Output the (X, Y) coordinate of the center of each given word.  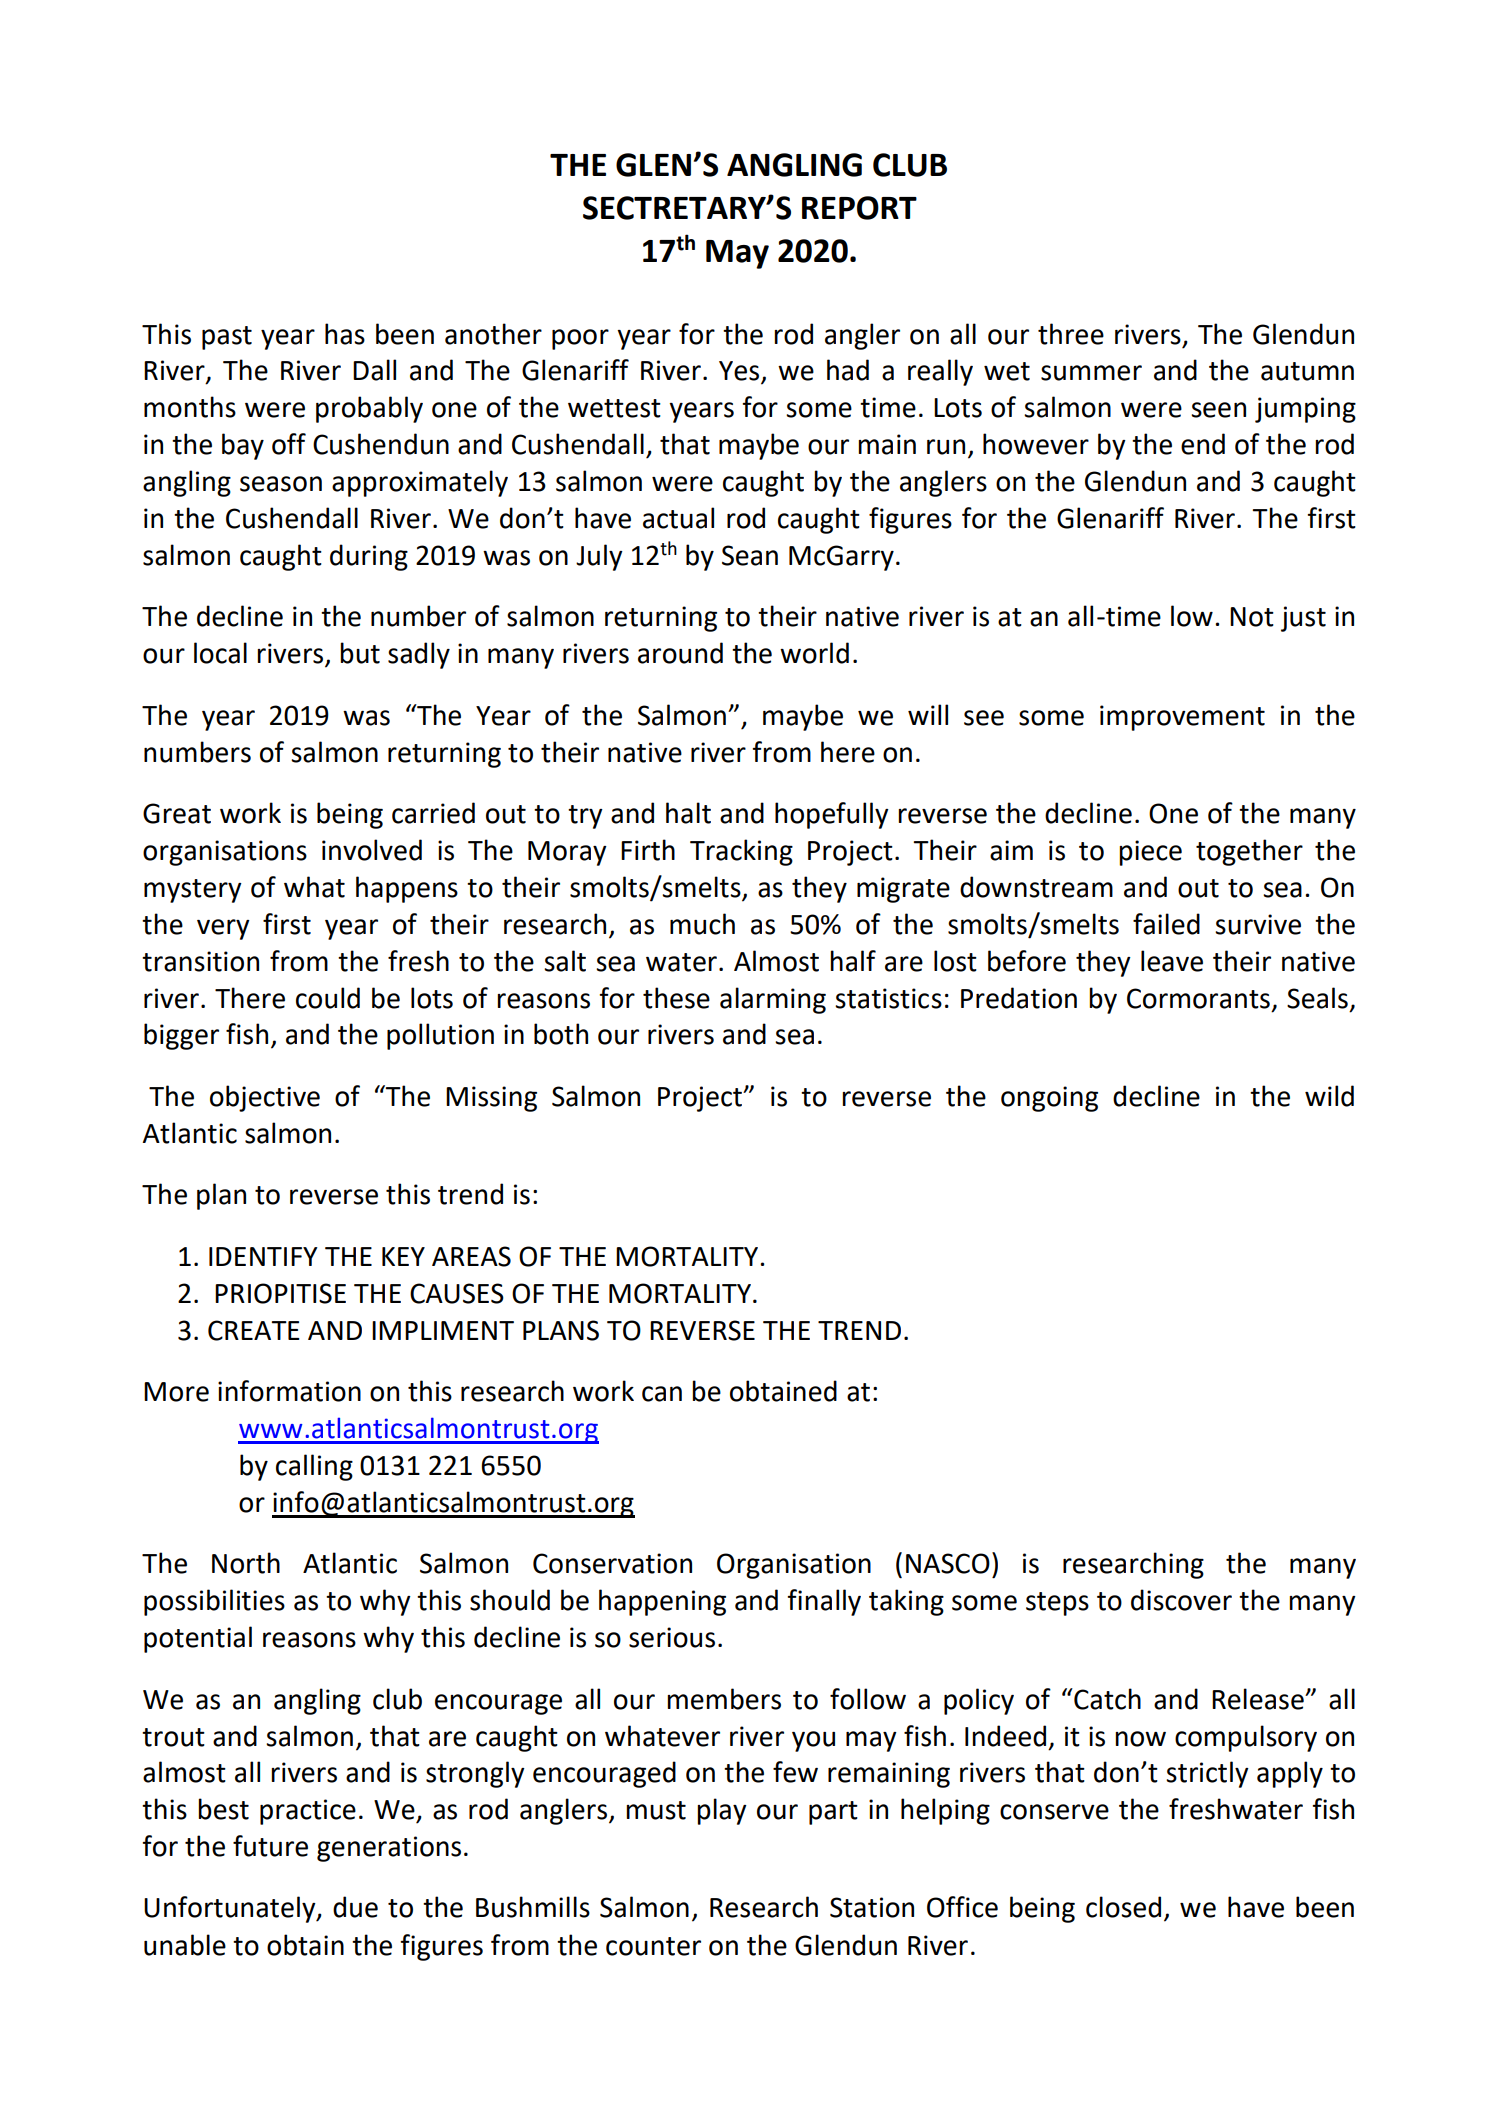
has (345, 334)
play (722, 1811)
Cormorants (1198, 998)
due (355, 1907)
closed (1123, 1907)
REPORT (859, 208)
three (1071, 334)
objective (265, 1098)
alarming (773, 1000)
